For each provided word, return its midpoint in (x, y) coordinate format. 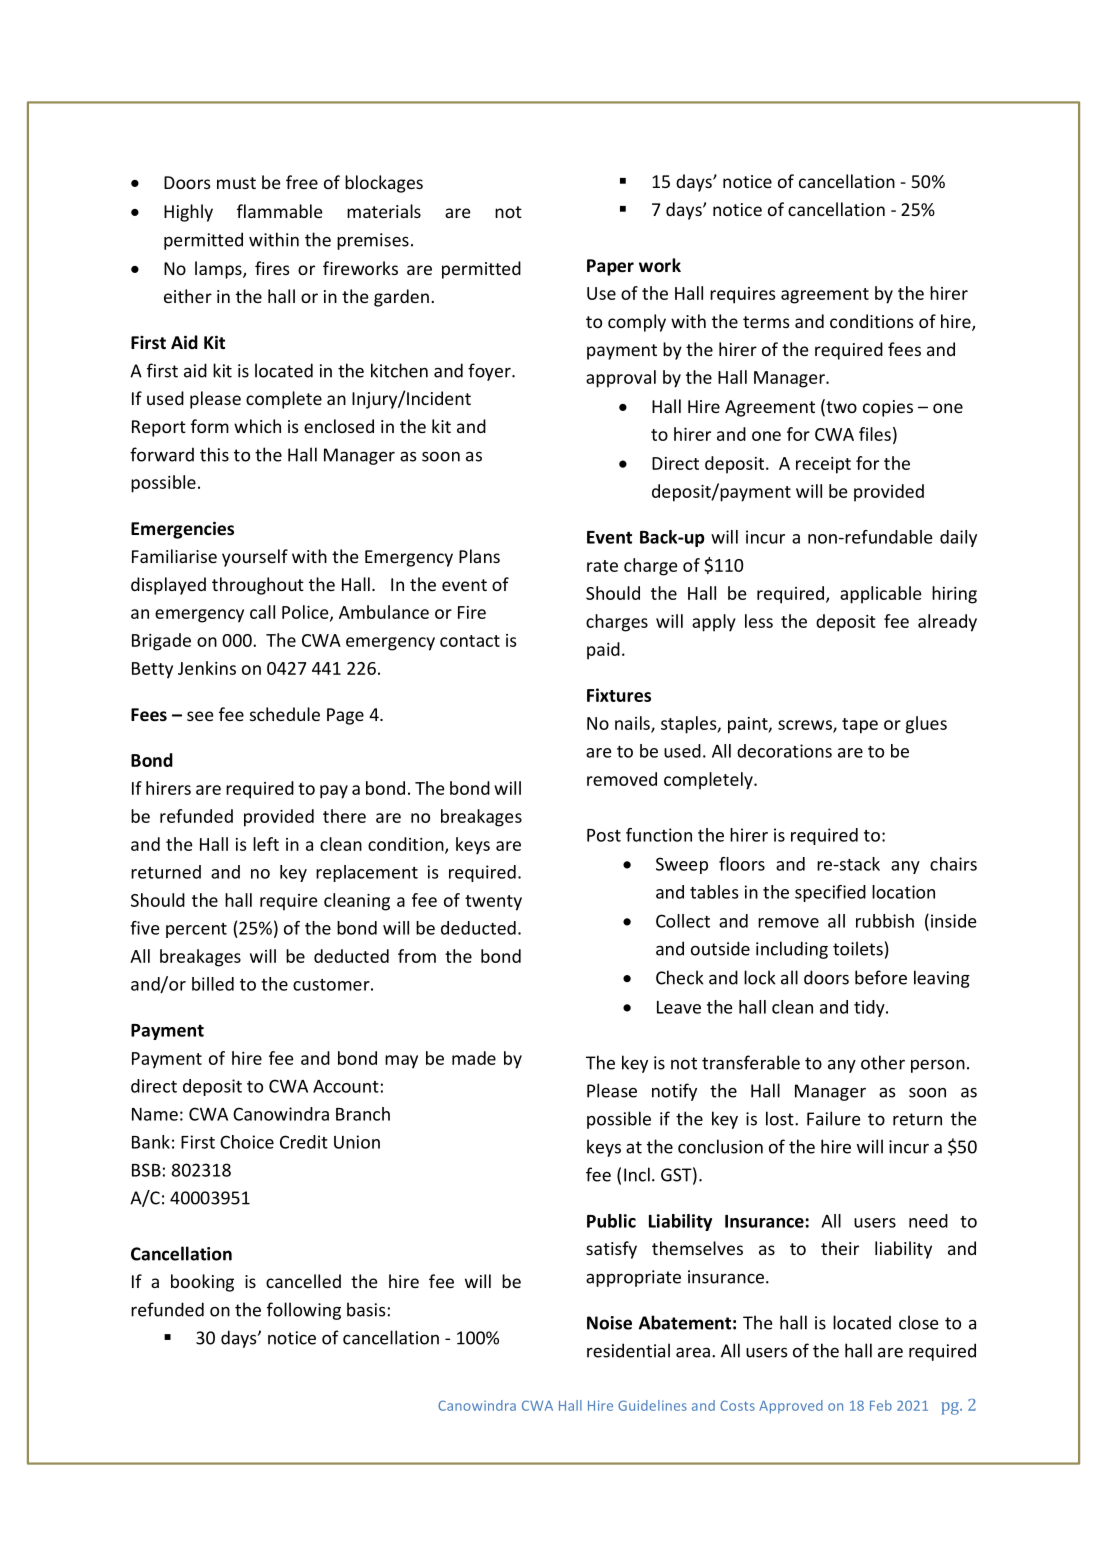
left (266, 844)
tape (860, 726)
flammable (280, 211)
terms (766, 322)
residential (628, 1350)
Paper (610, 267)
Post (604, 835)
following (304, 1311)
